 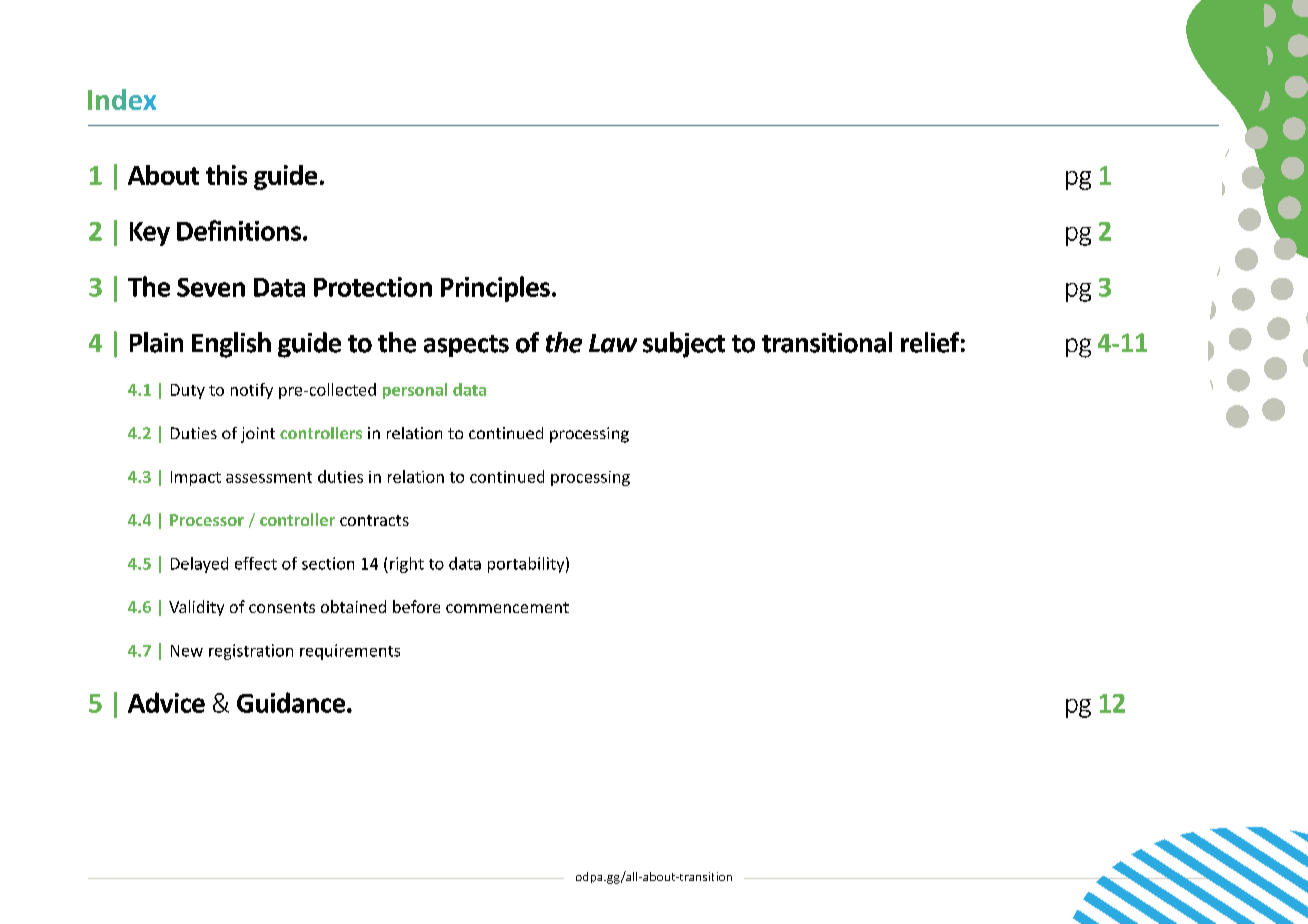 What do you see at coordinates (374, 520) in the document?
I see `contracts` at bounding box center [374, 520].
